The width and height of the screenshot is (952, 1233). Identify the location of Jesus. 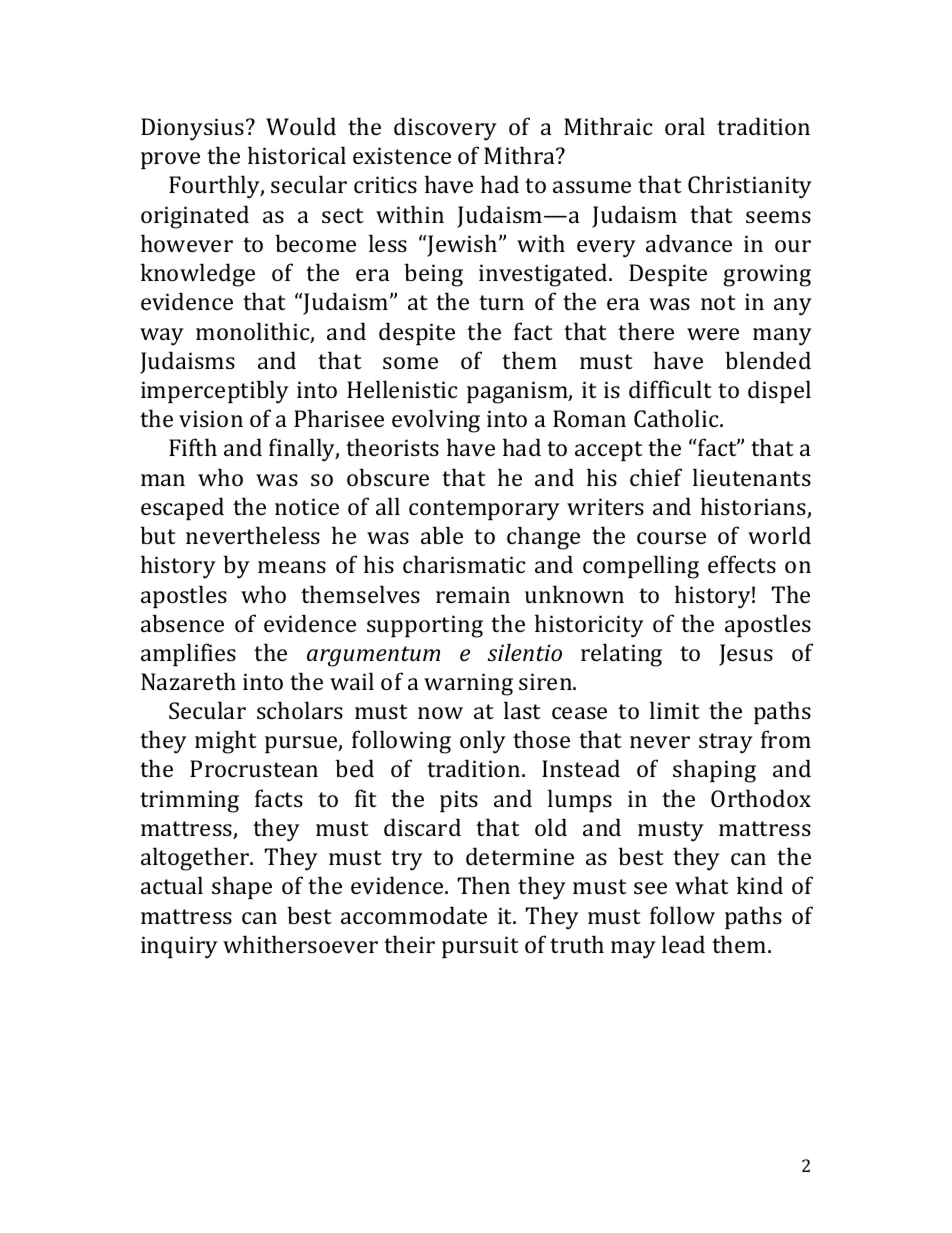
(746, 655).
